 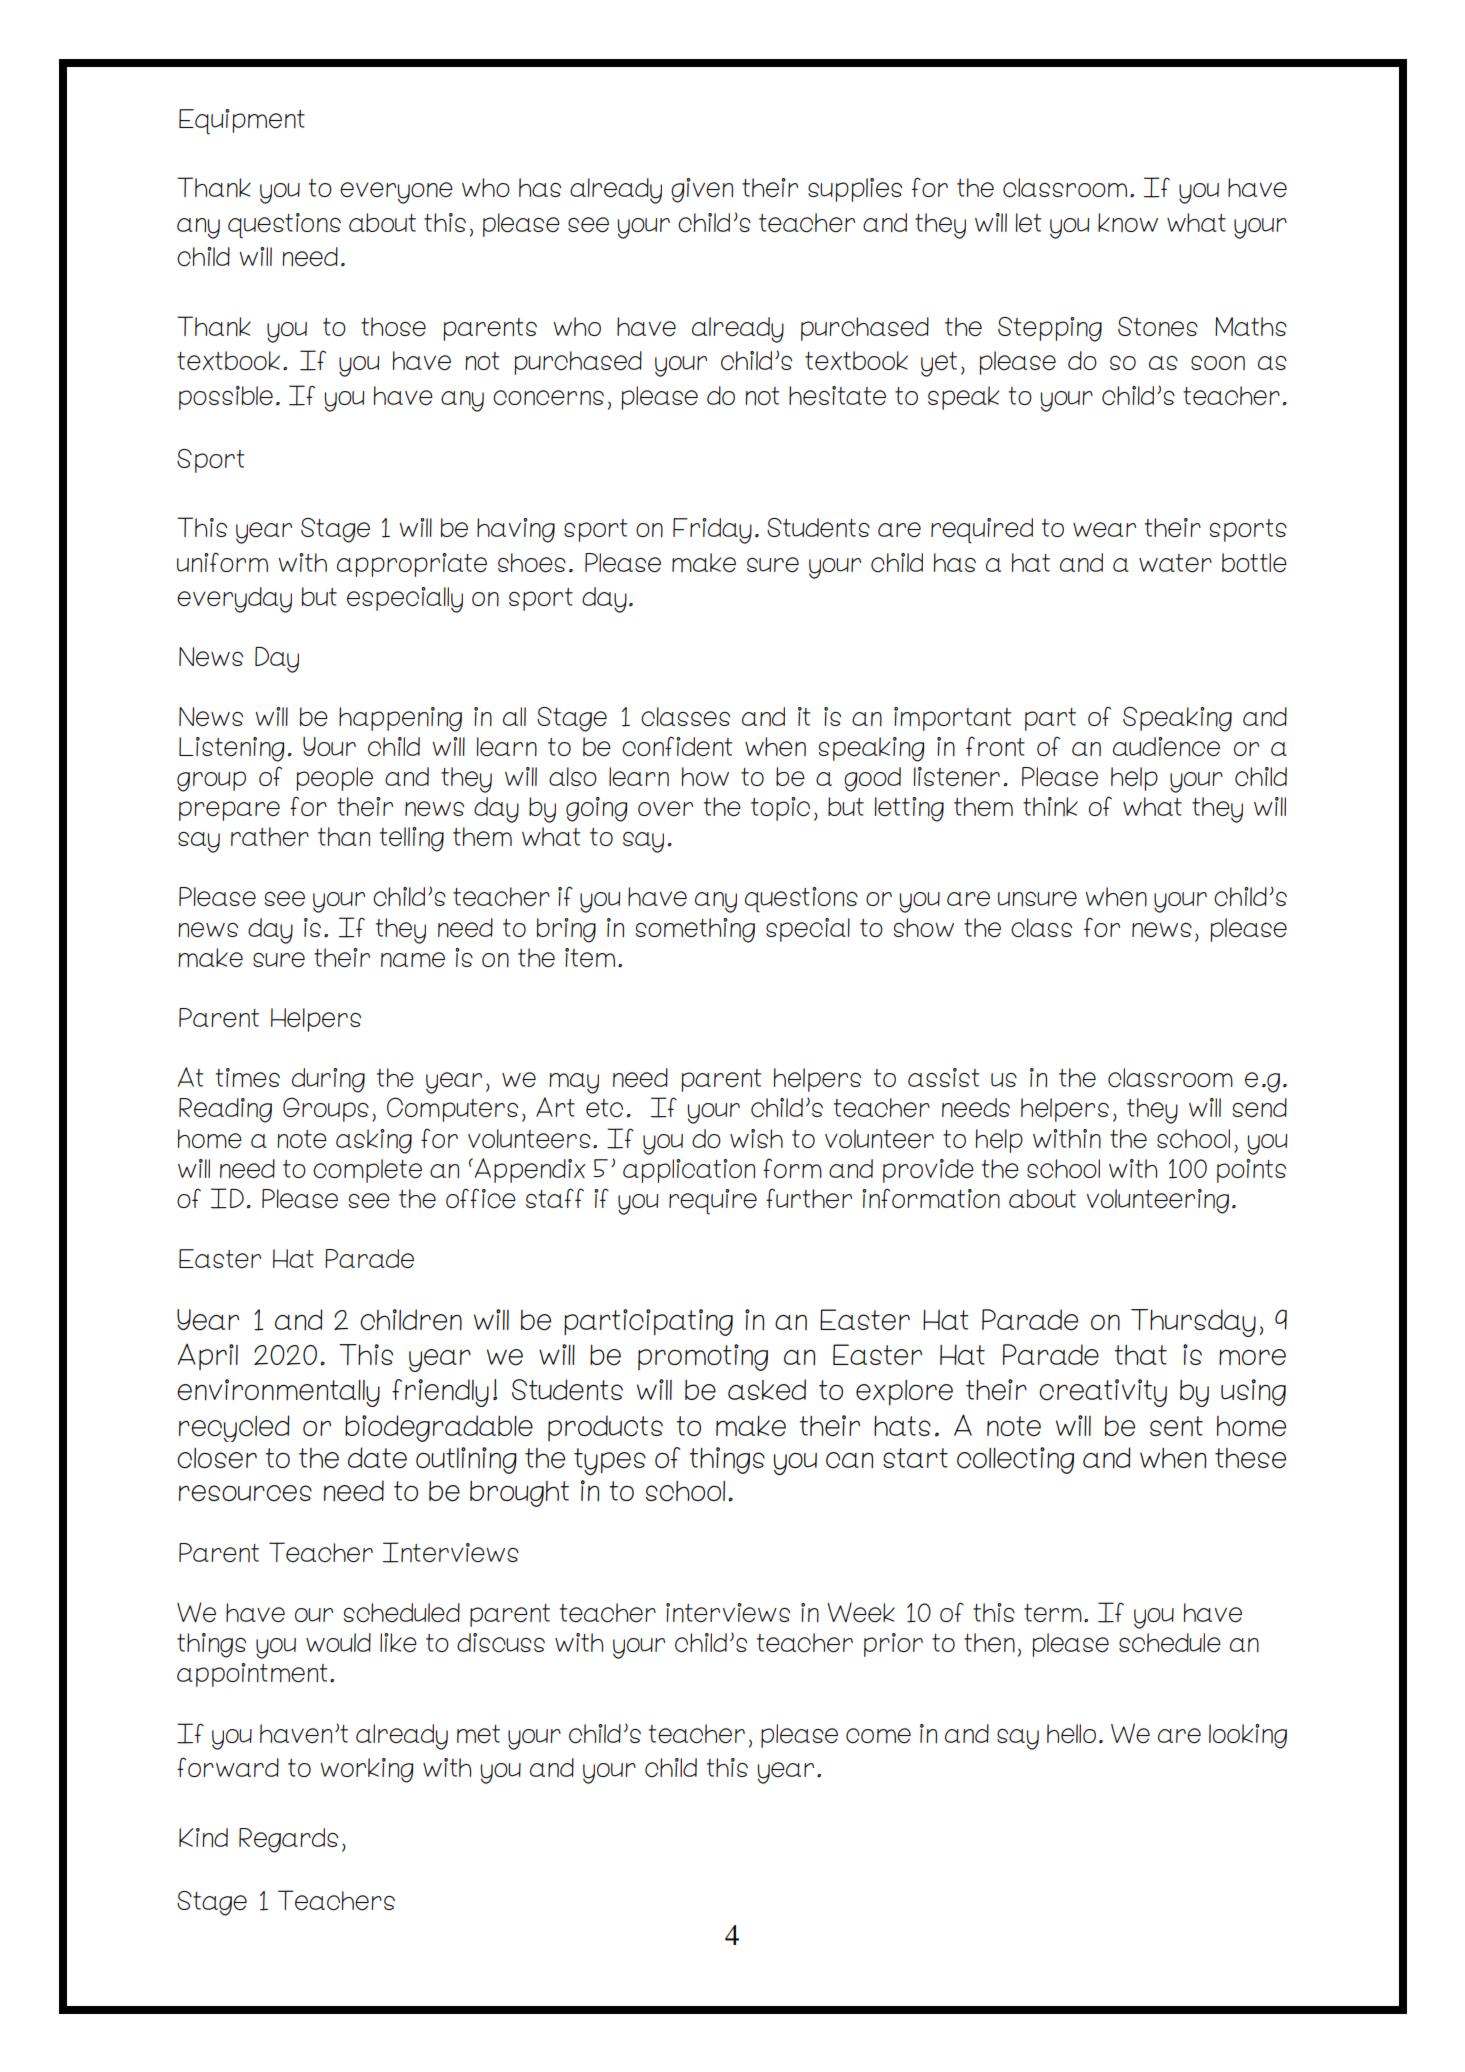 What do you see at coordinates (366, 1770) in the page?
I see `working` at bounding box center [366, 1770].
